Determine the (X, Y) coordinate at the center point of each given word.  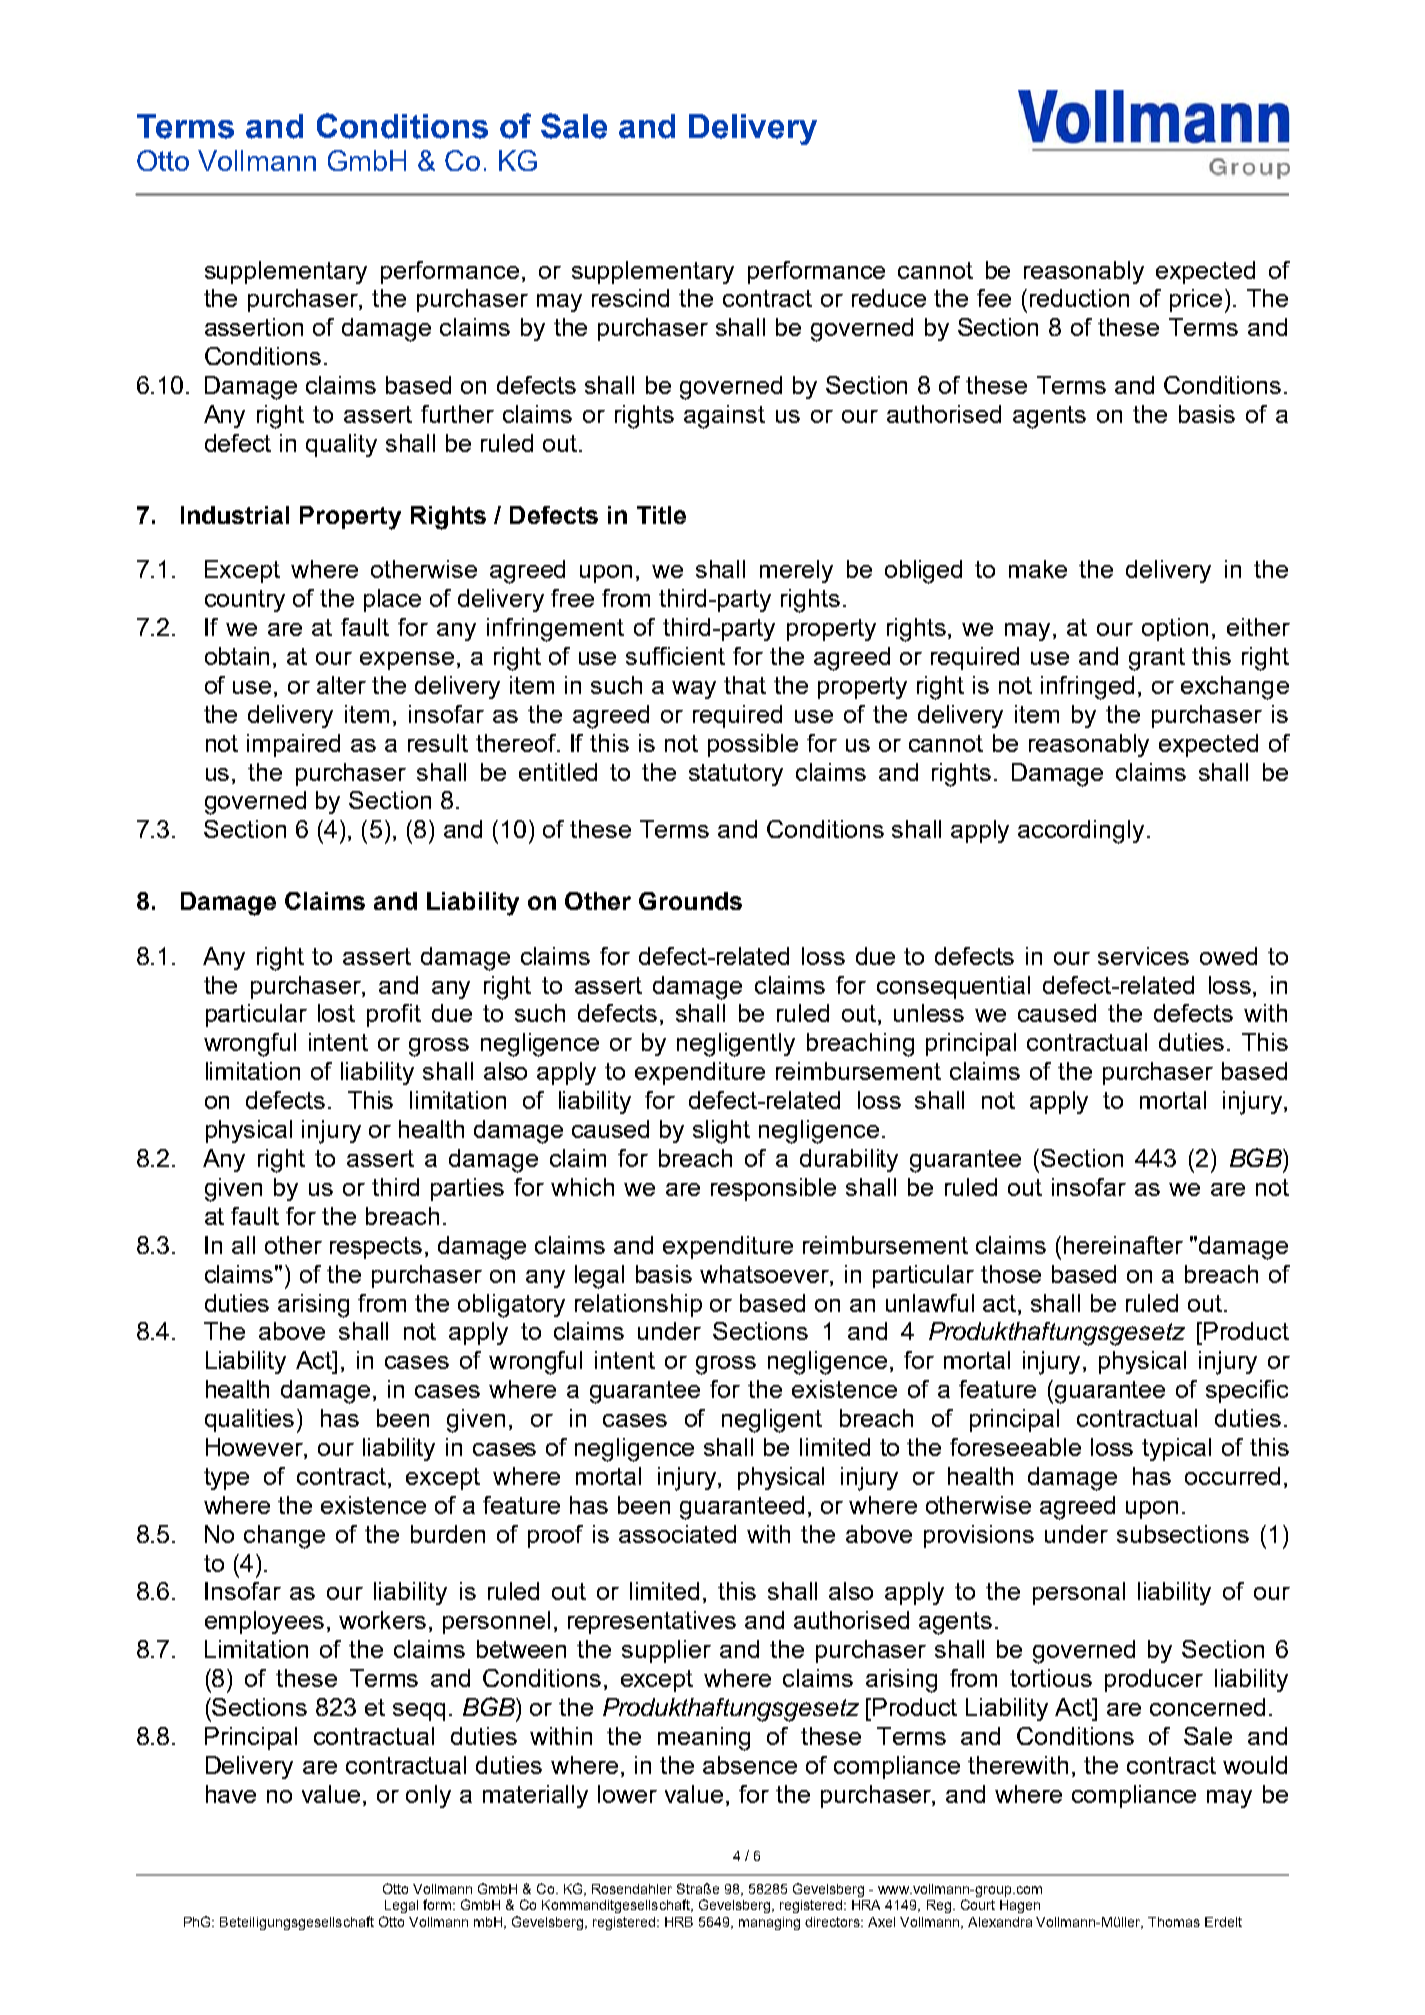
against (724, 417)
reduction (1079, 298)
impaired (293, 745)
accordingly (1081, 832)
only (428, 1796)
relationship (638, 1305)
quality (341, 445)
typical (1176, 1449)
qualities (249, 1420)
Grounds (690, 901)
